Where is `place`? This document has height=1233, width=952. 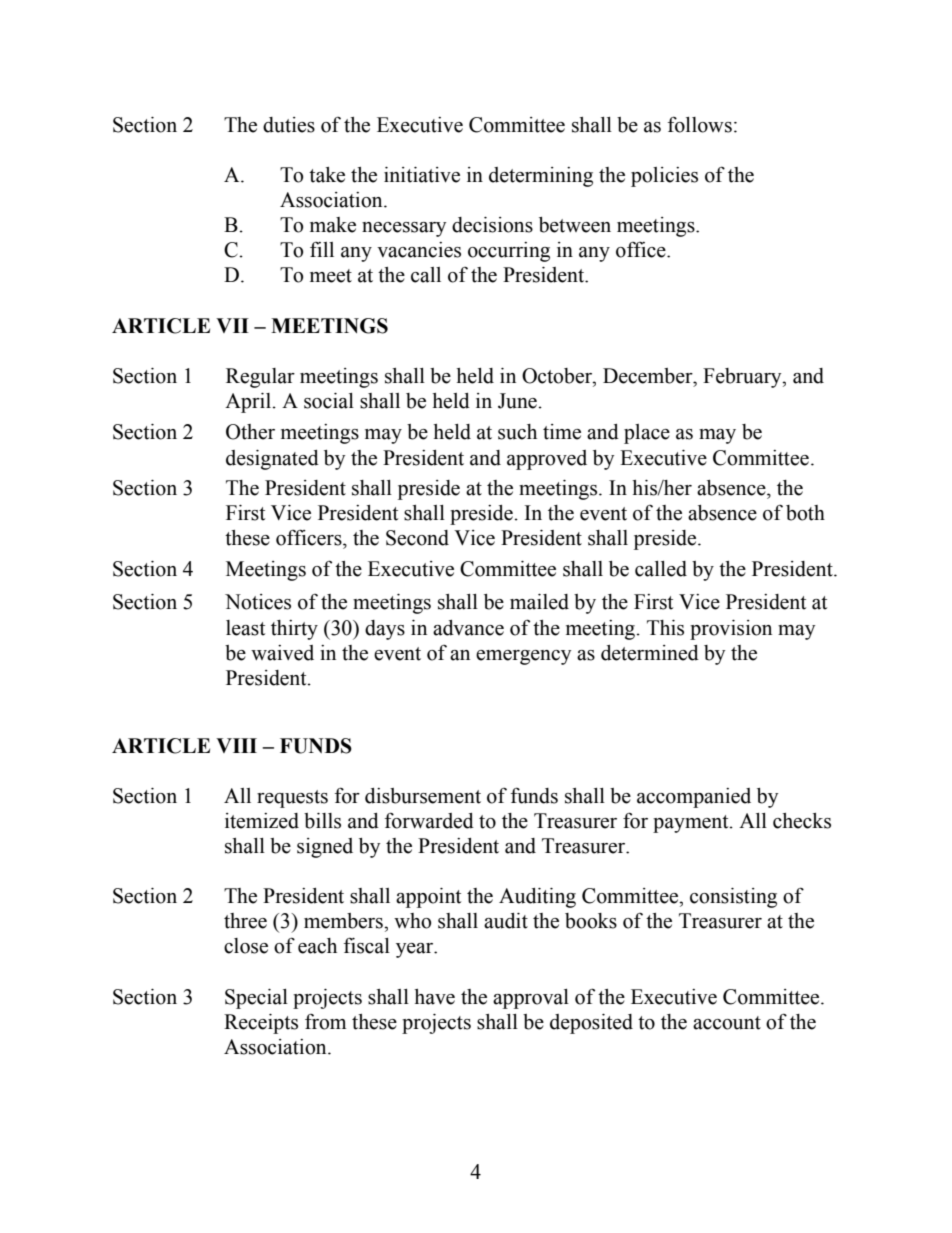 place is located at coordinates (647, 434).
